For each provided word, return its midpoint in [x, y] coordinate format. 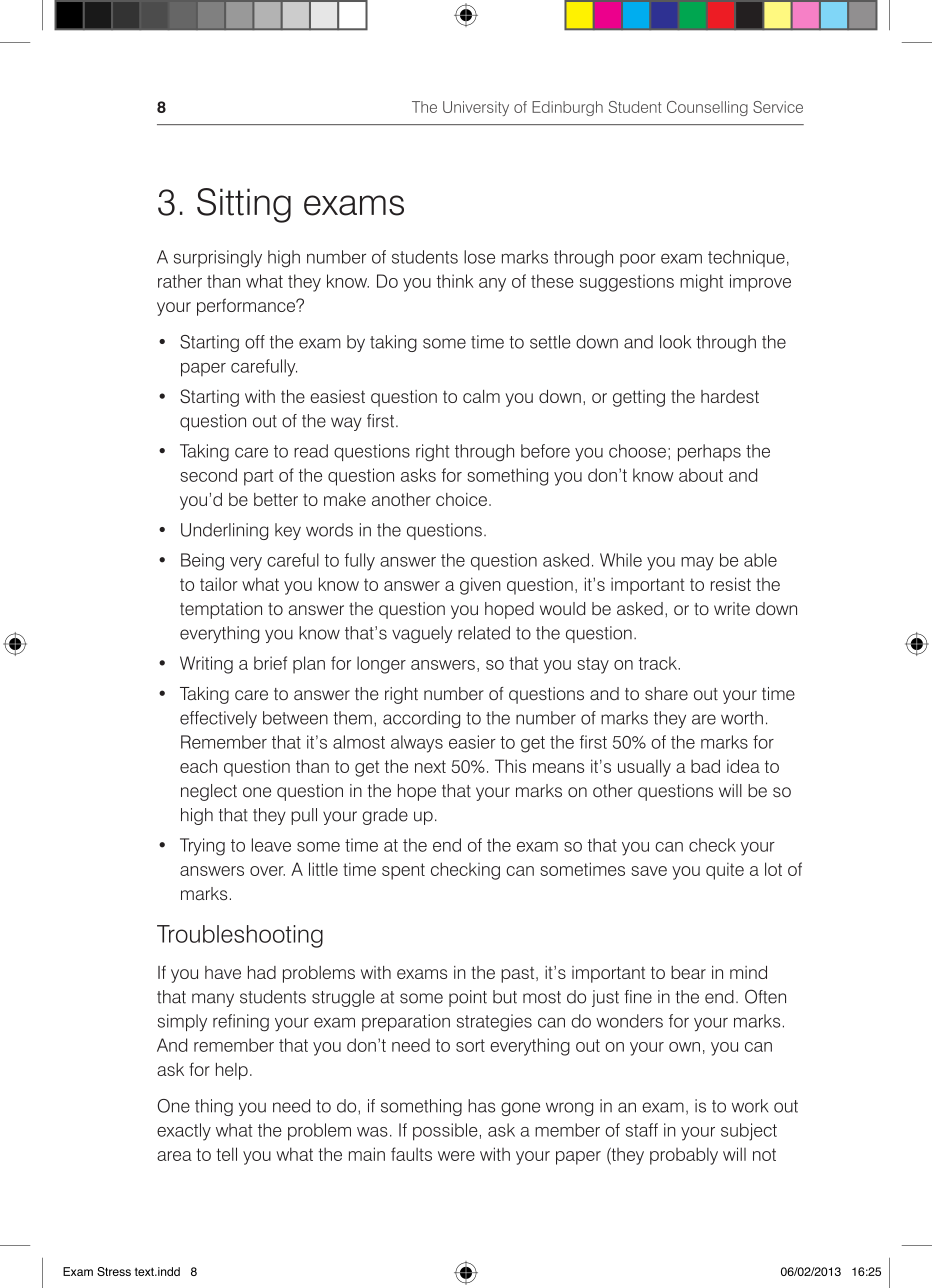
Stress [114, 1271]
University [476, 108]
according [421, 719]
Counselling [707, 108]
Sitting [244, 205]
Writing [206, 665]
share [666, 694]
